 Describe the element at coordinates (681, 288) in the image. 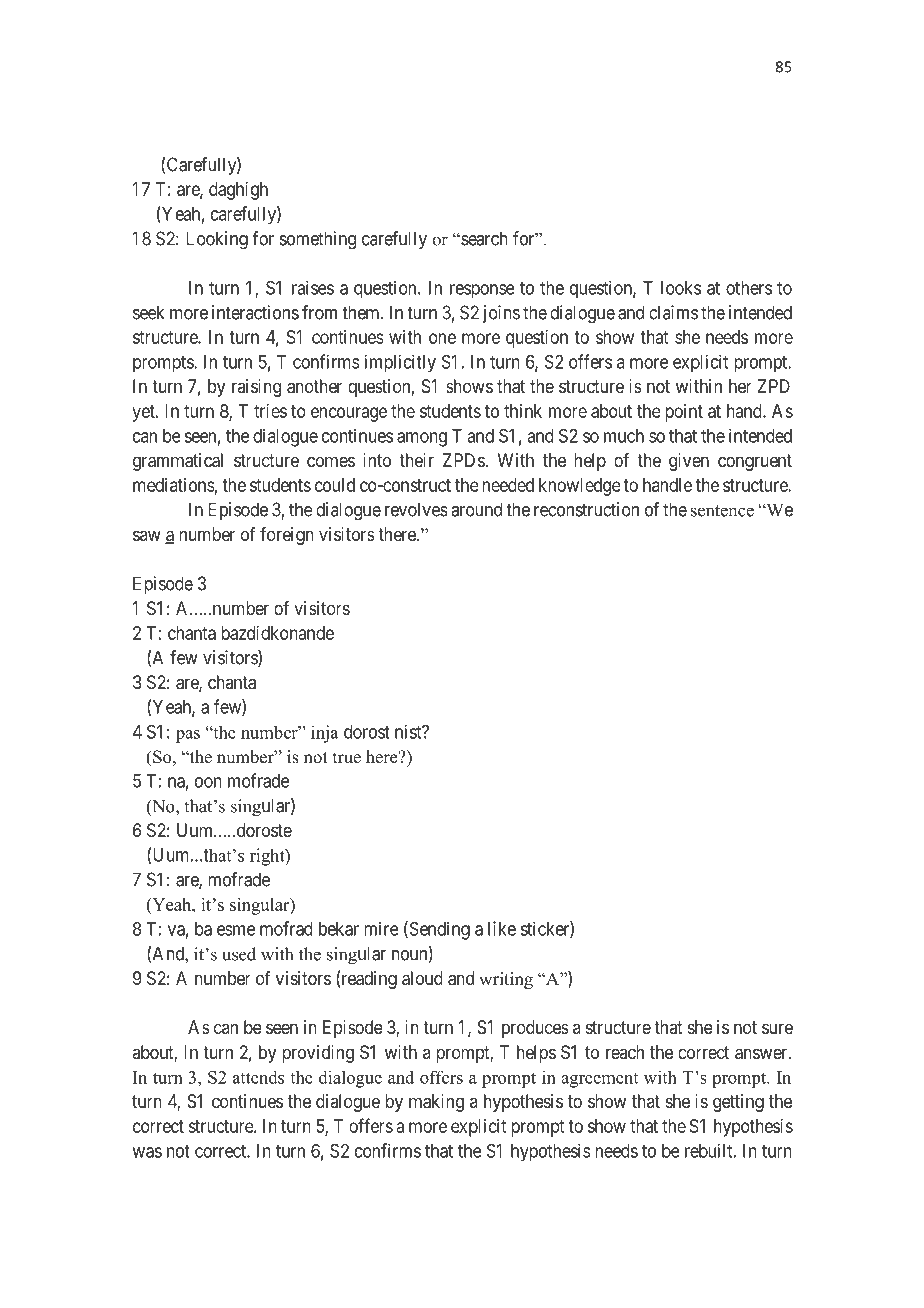

I see `looks` at that location.
